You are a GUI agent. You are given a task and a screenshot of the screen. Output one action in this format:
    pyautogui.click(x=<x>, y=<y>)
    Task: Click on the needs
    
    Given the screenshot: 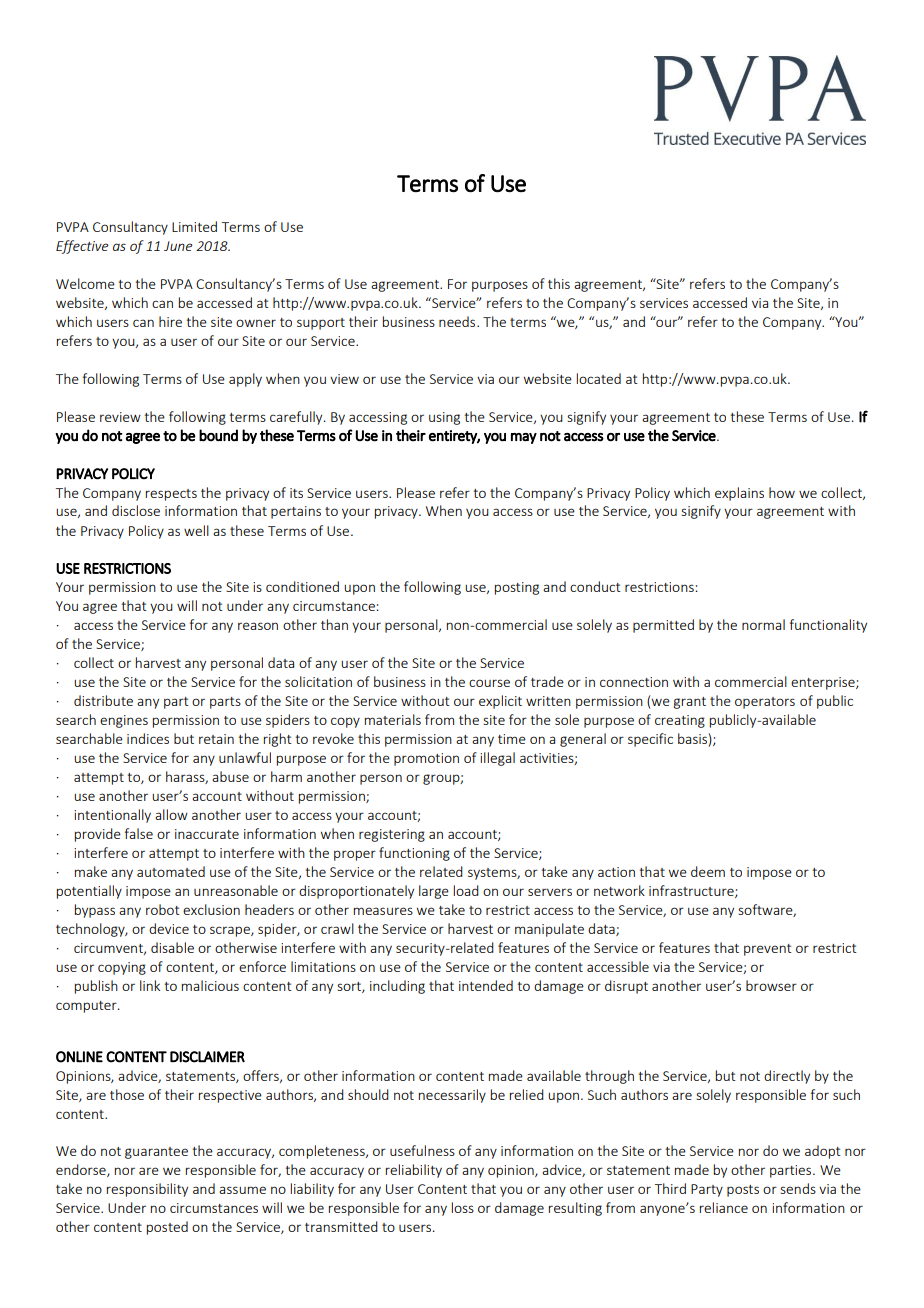 What is the action you would take?
    pyautogui.click(x=458, y=321)
